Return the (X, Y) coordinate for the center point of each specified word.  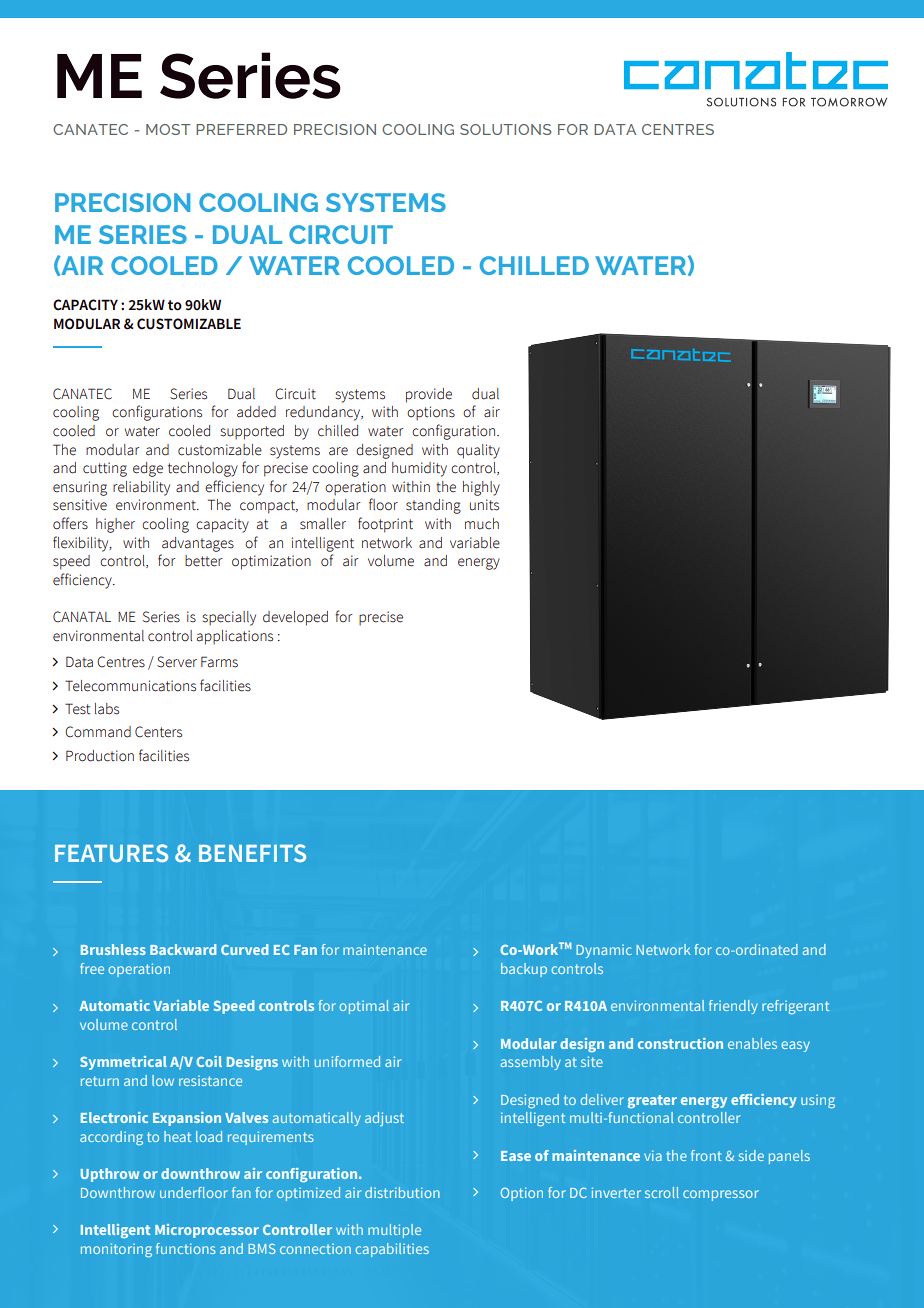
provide (429, 395)
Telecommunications (130, 686)
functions (186, 1248)
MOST (168, 129)
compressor (721, 1195)
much (482, 524)
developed (295, 618)
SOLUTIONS (505, 129)
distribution (402, 1192)
